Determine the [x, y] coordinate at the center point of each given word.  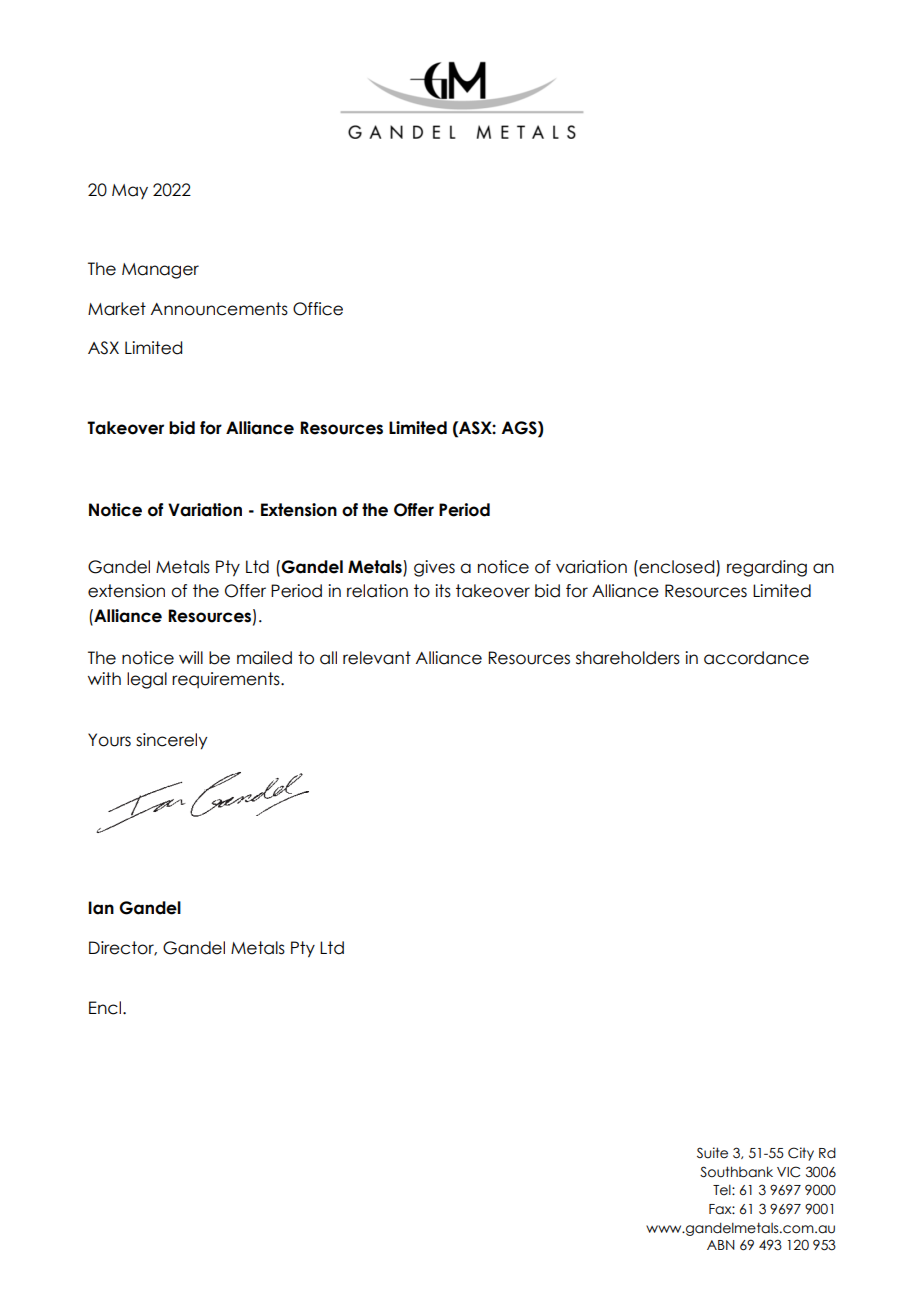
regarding [767, 568]
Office [318, 309]
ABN [721, 1245]
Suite [712, 1153]
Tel [723, 1190]
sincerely [171, 741]
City [801, 1154]
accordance [756, 658]
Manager [160, 271]
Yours [109, 740]
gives [434, 568]
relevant [377, 658]
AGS [520, 428]
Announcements [219, 309]
